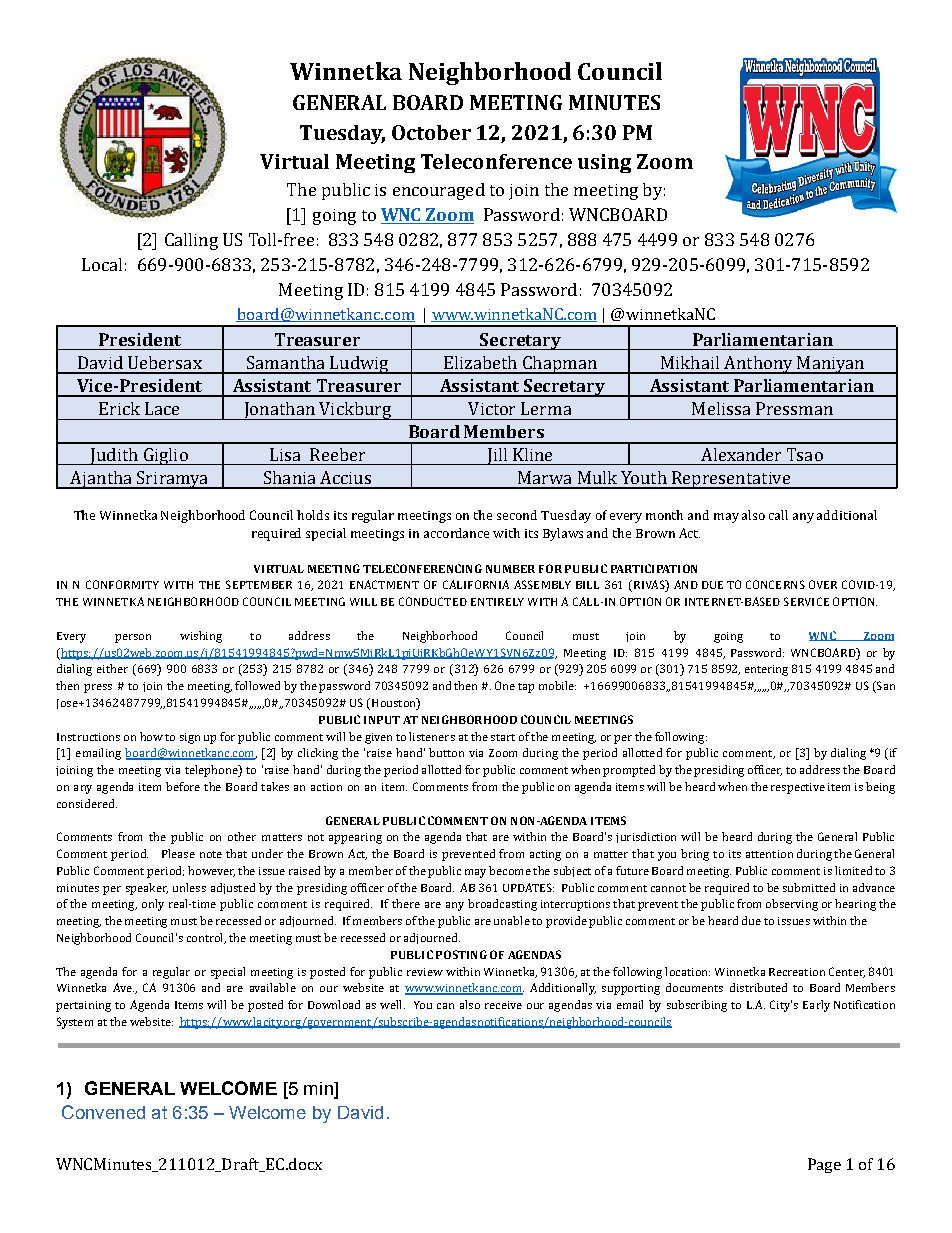 This image has width=952, height=1233. What do you see at coordinates (545, 855) in the image?
I see `acting` at bounding box center [545, 855].
